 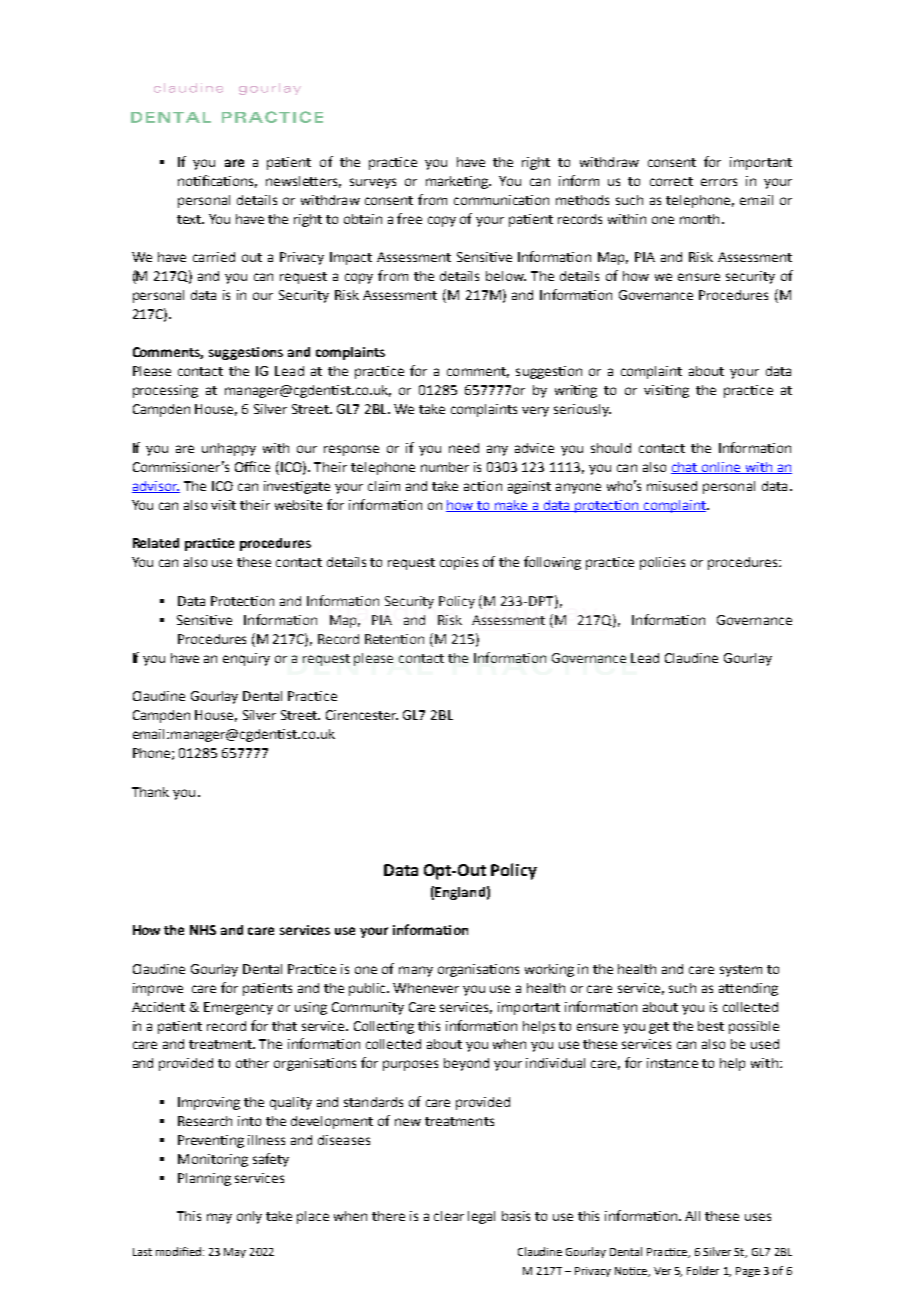 I want to click on text, so click(x=190, y=219).
